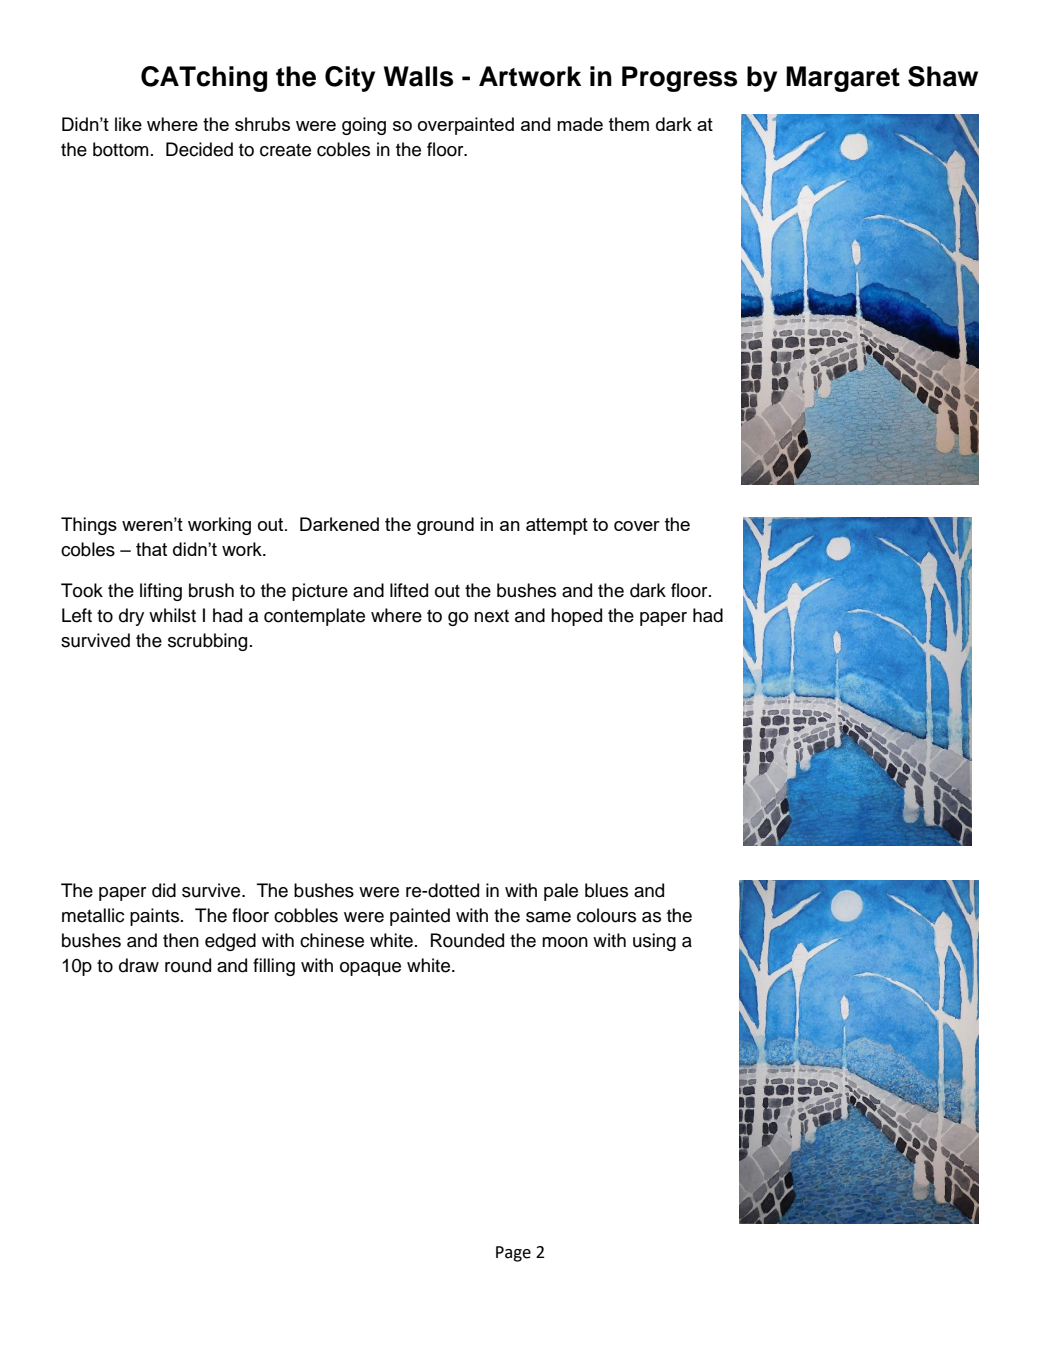  I want to click on moon, so click(565, 942).
